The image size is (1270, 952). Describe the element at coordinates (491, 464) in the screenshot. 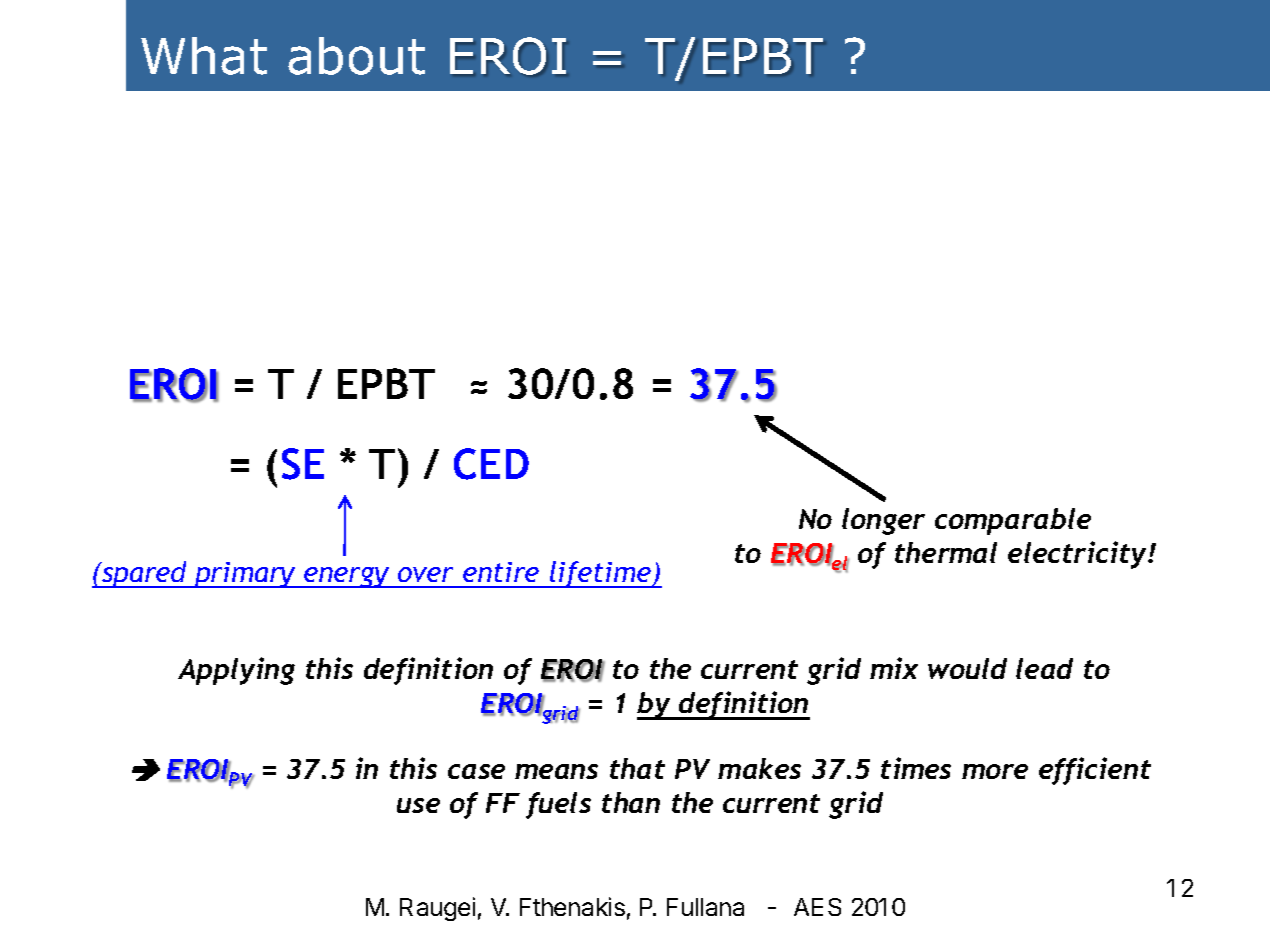

I see `CED` at that location.
